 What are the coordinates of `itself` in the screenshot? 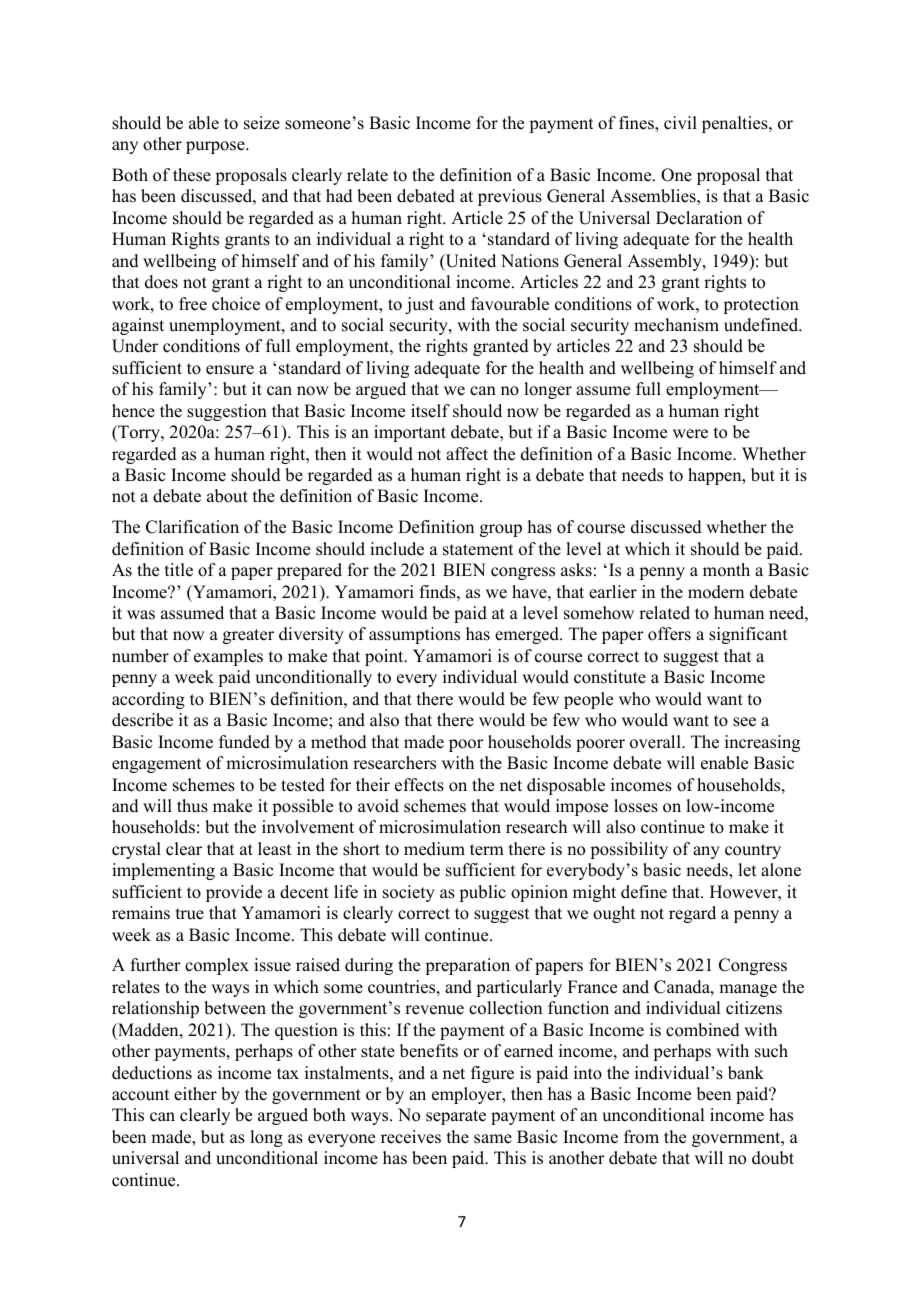 It's located at (430, 411).
